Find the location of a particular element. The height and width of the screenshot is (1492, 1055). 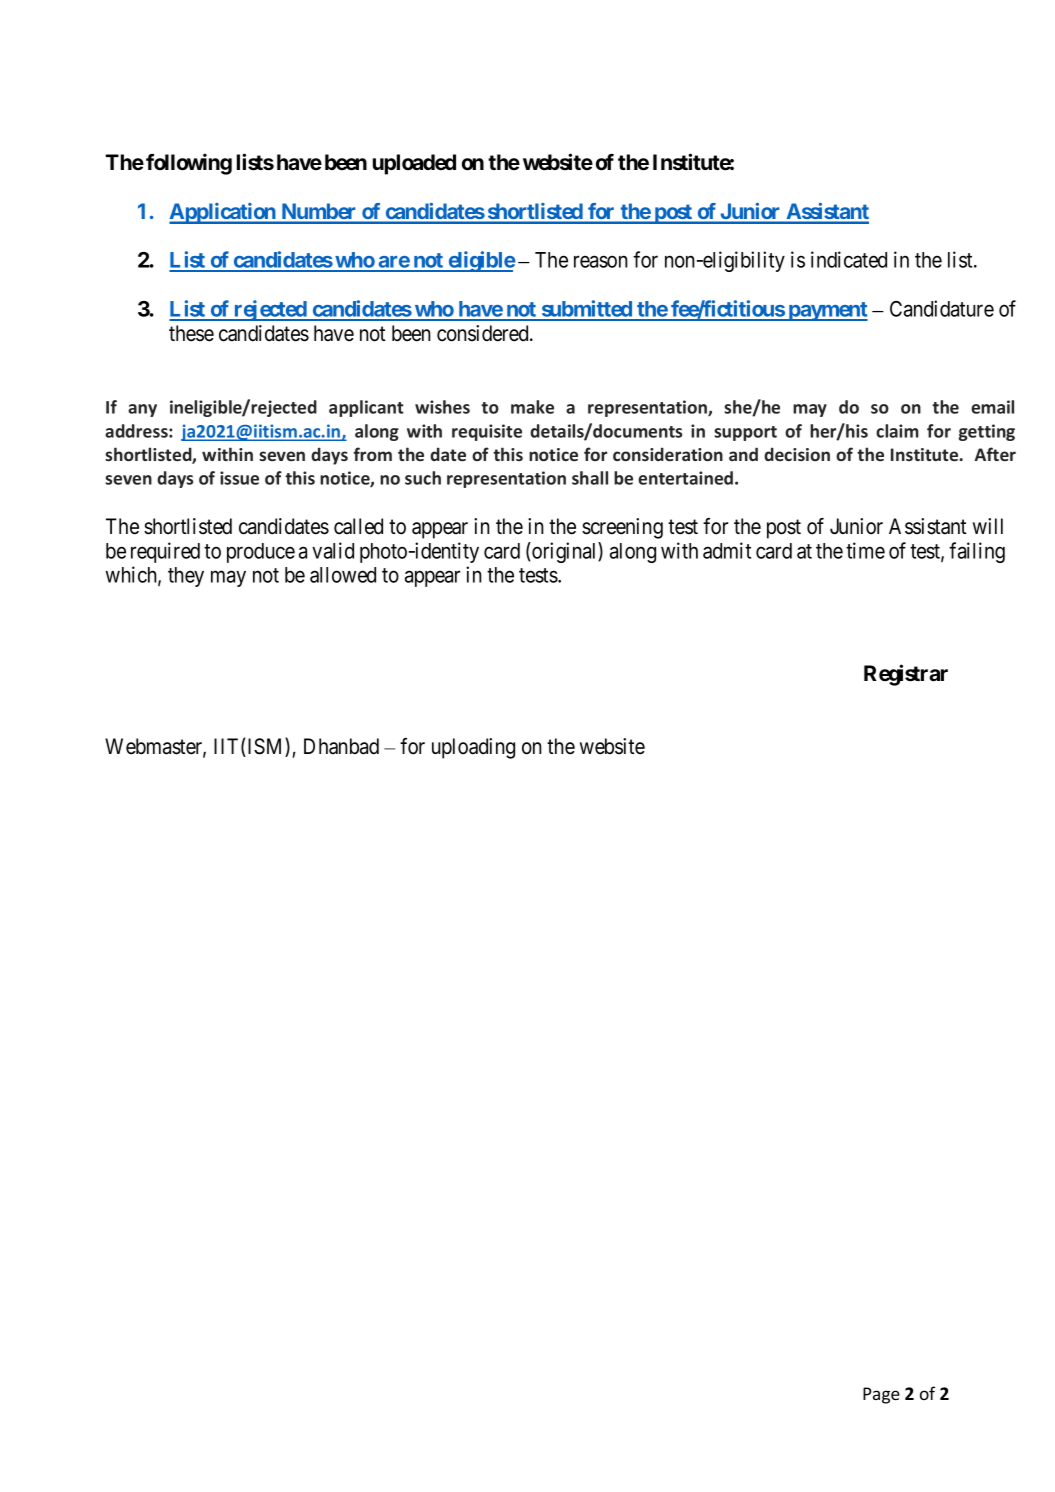

uploading is located at coordinates (473, 748).
